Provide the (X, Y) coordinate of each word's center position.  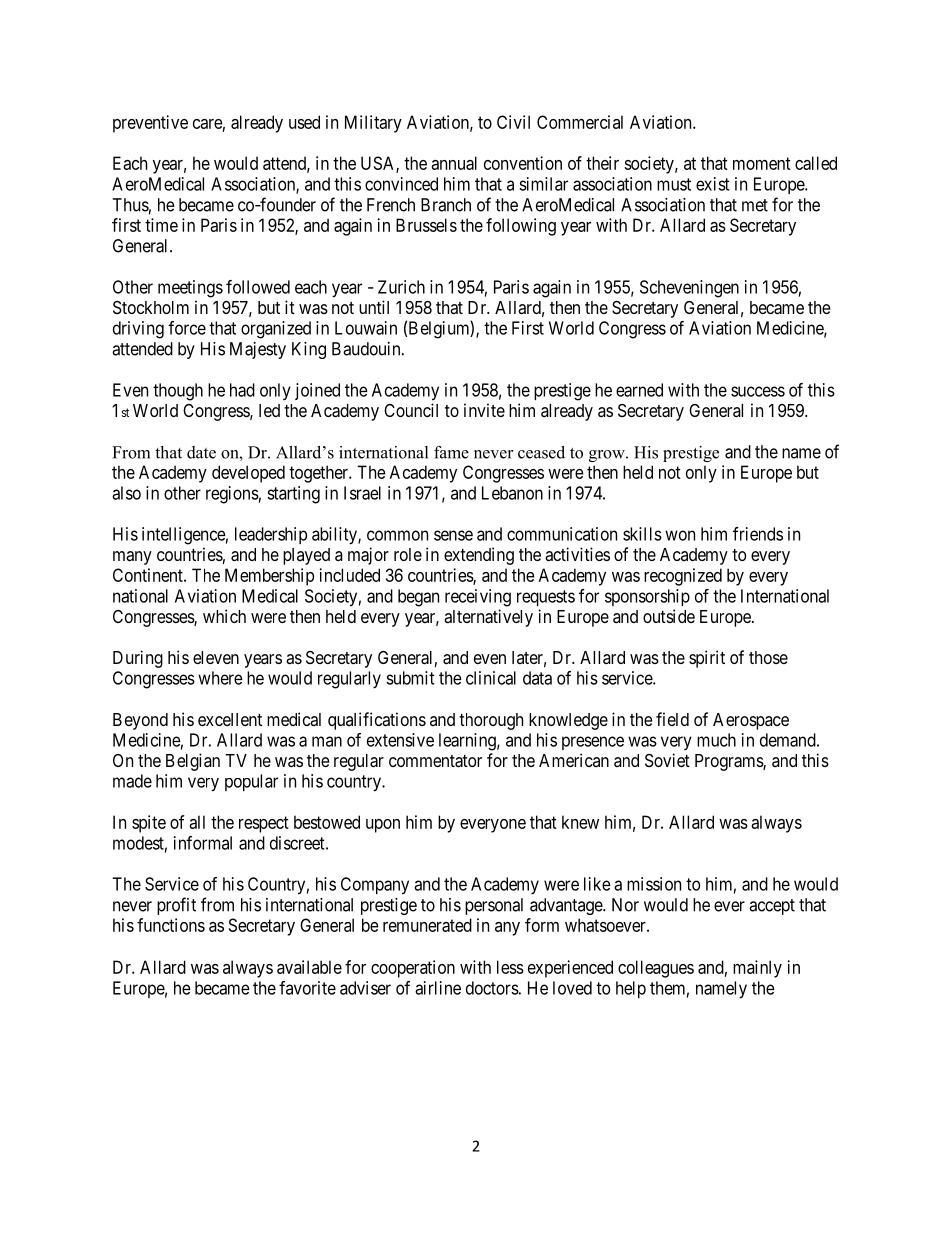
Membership (269, 577)
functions (171, 925)
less (510, 967)
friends (758, 534)
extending (479, 556)
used (304, 122)
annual (454, 163)
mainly (757, 969)
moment (762, 163)
